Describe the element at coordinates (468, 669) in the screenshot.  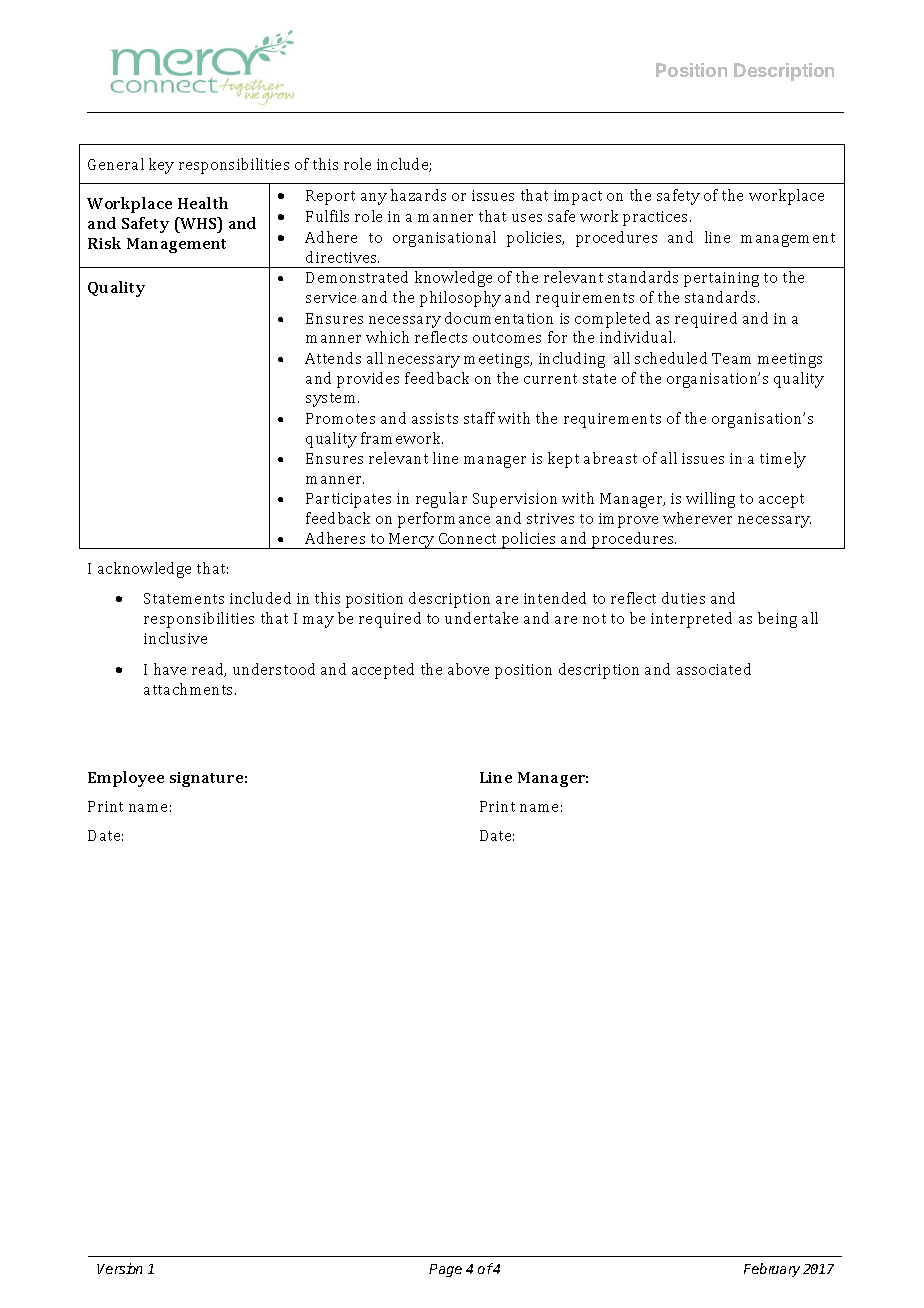
I see `above` at that location.
